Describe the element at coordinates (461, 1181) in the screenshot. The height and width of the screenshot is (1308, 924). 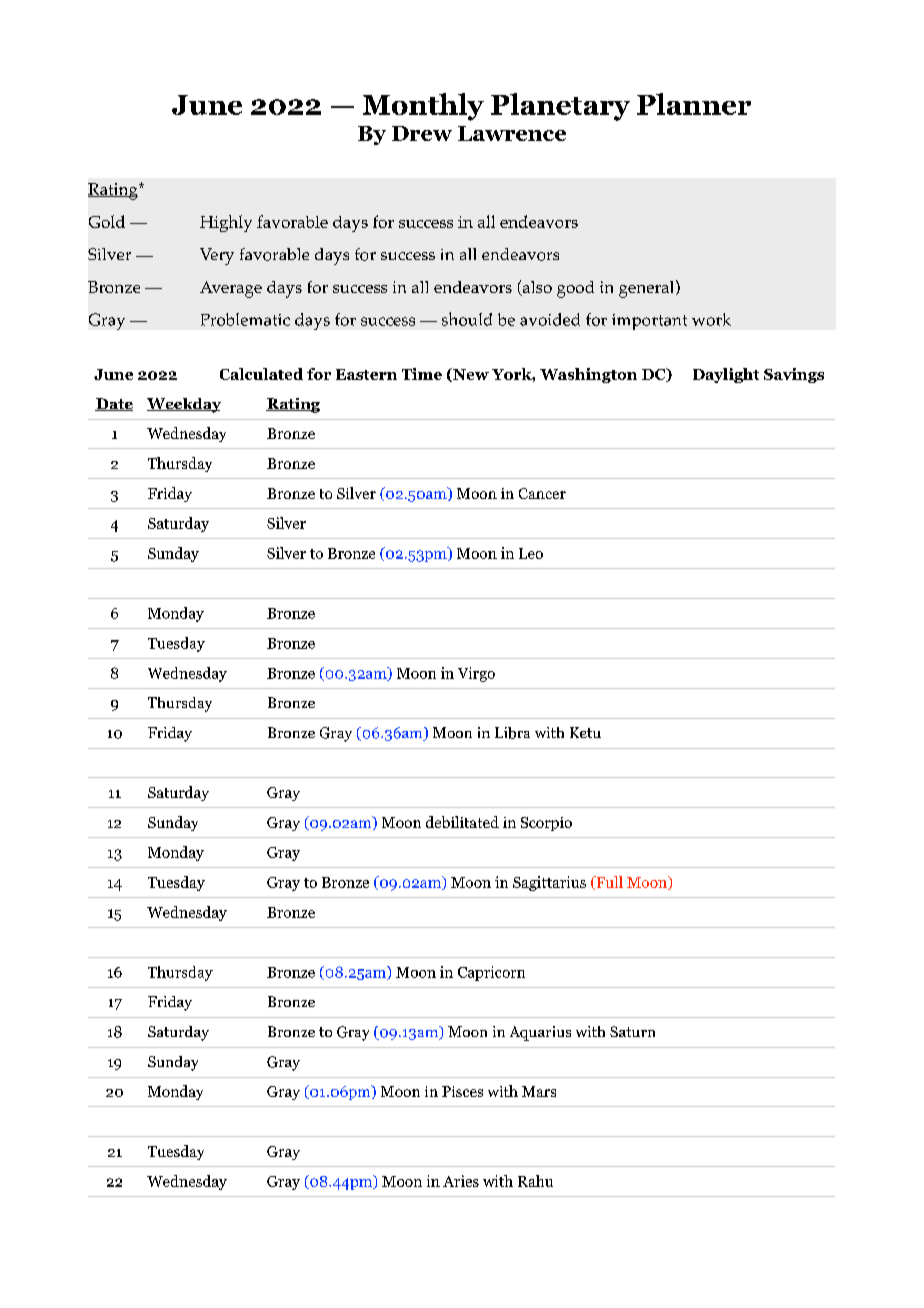
I see `Aries` at that location.
